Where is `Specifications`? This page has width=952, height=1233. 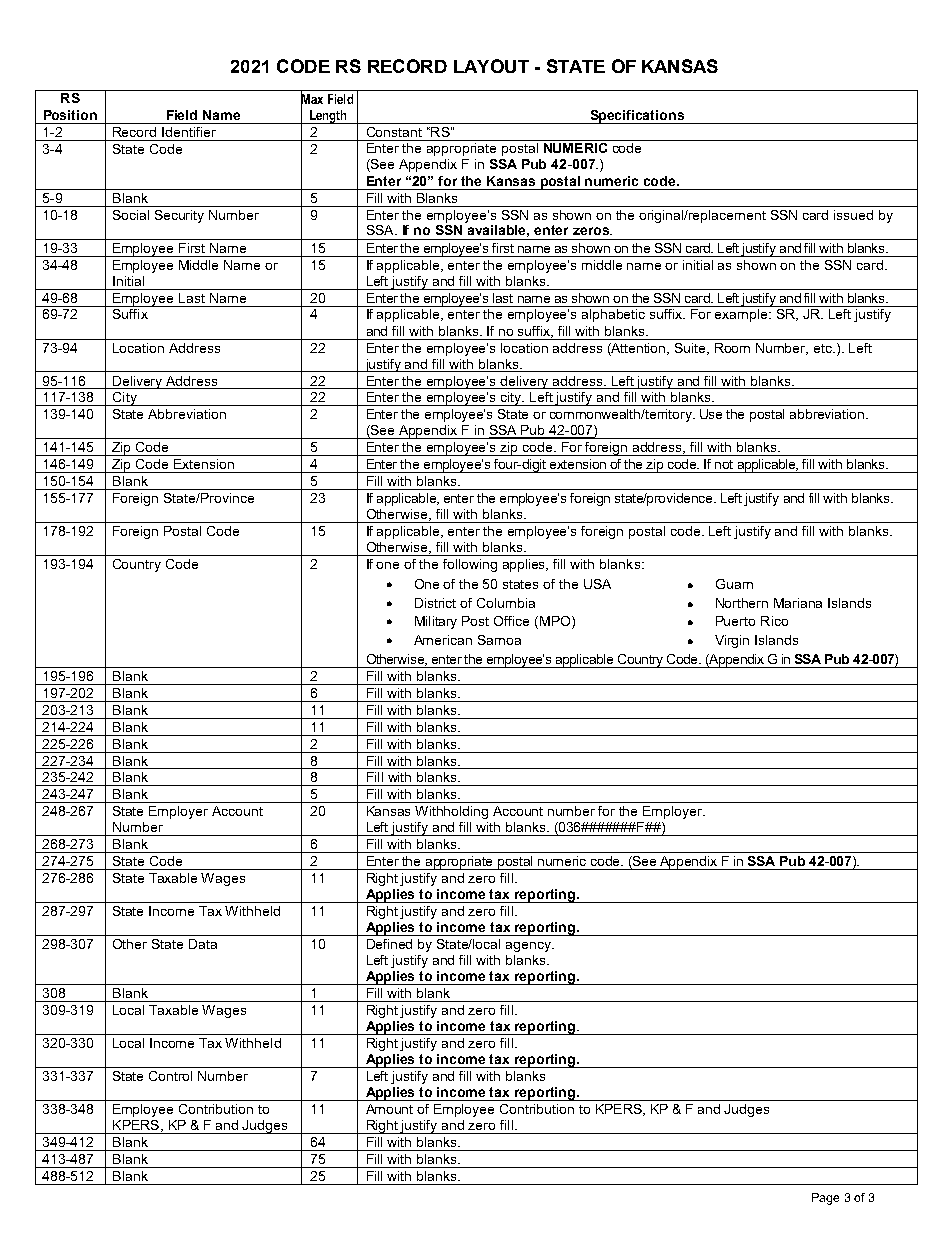
Specifications is located at coordinates (637, 117).
